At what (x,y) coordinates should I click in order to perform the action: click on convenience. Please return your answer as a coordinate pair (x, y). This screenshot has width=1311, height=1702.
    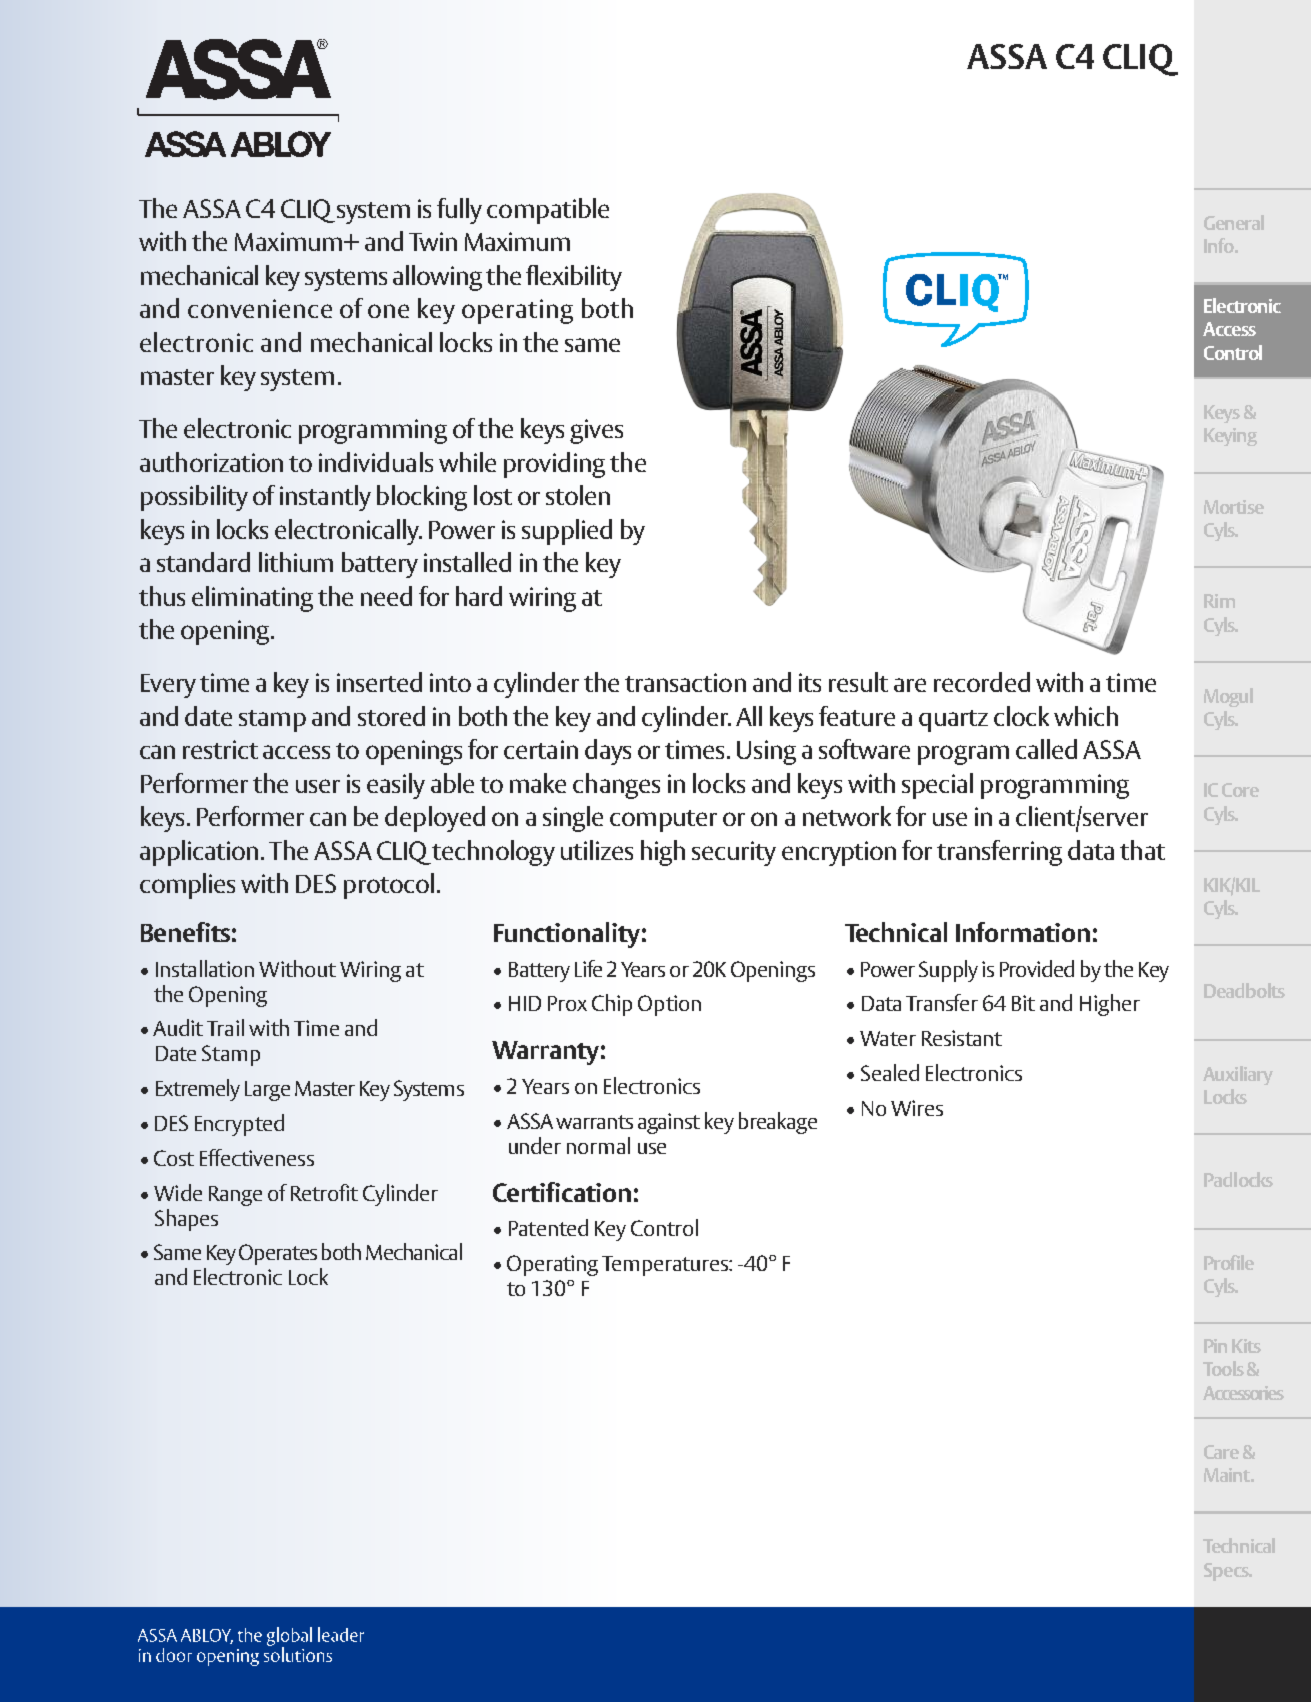
    Looking at the image, I should click on (260, 308).
